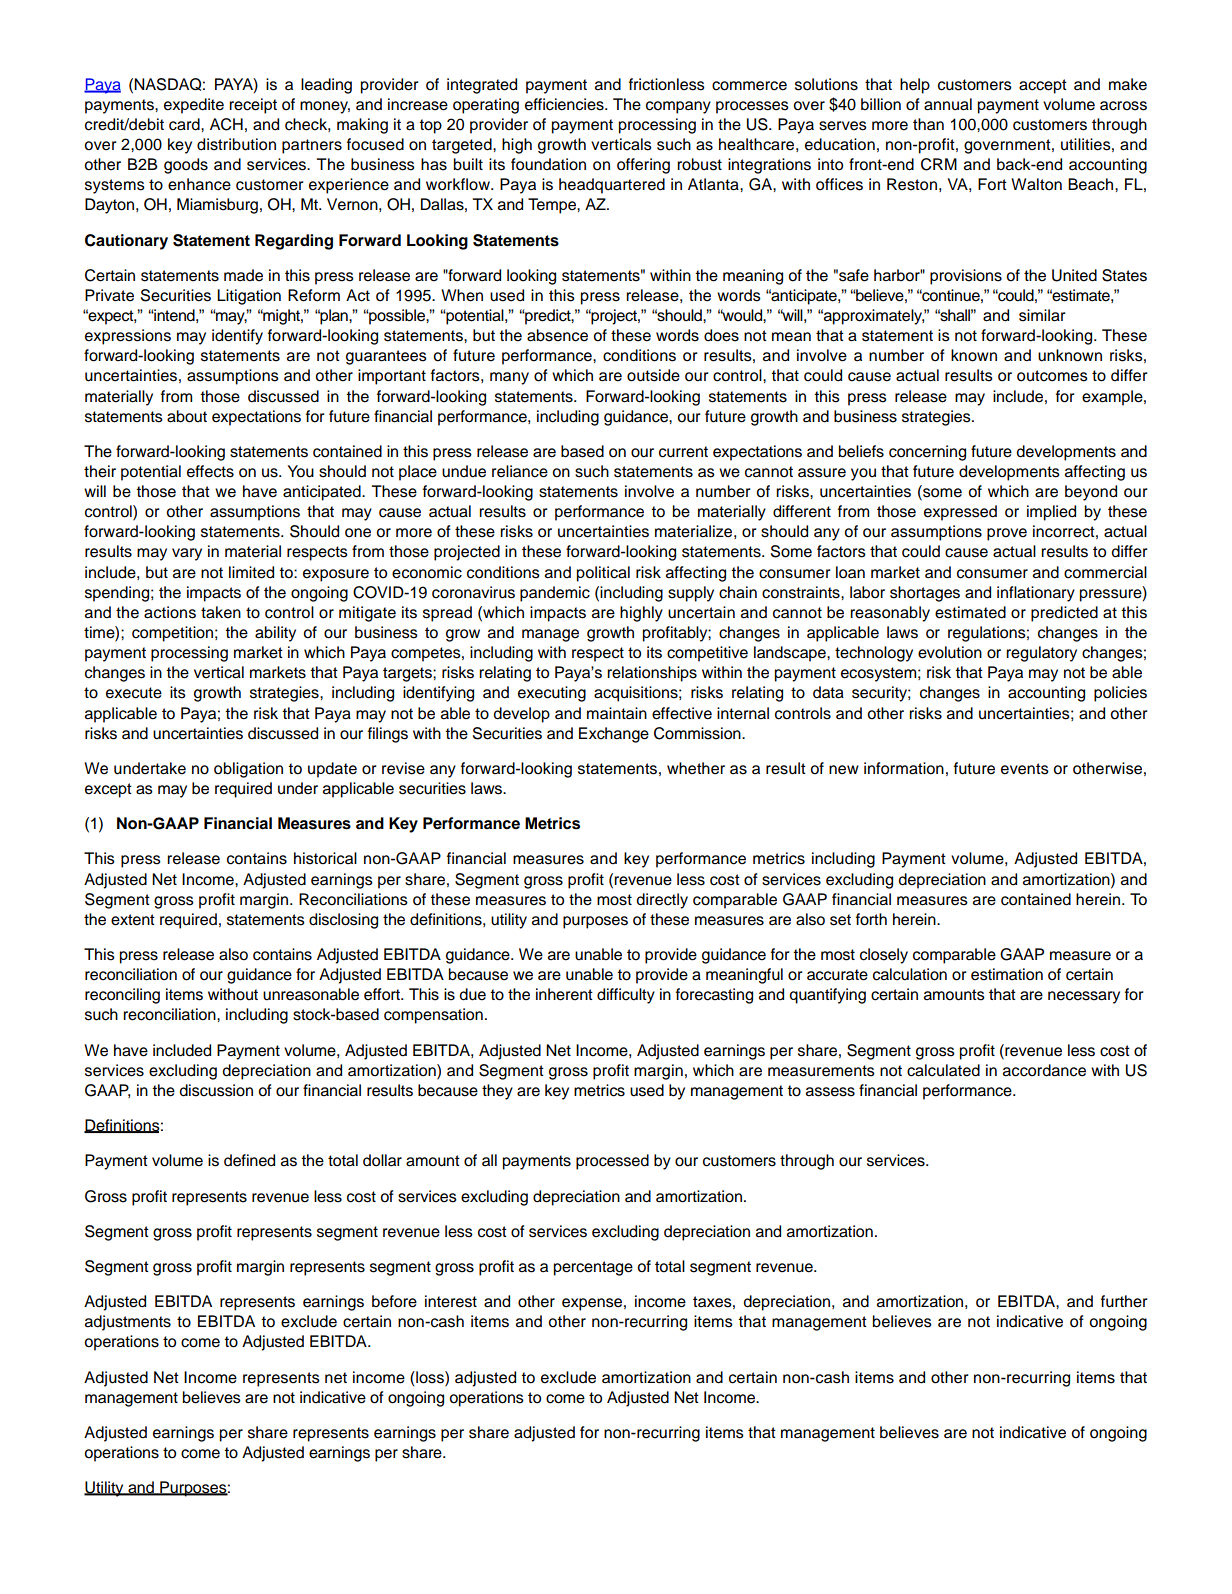  Describe the element at coordinates (565, 104) in the image. I see `efficiencies` at that location.
